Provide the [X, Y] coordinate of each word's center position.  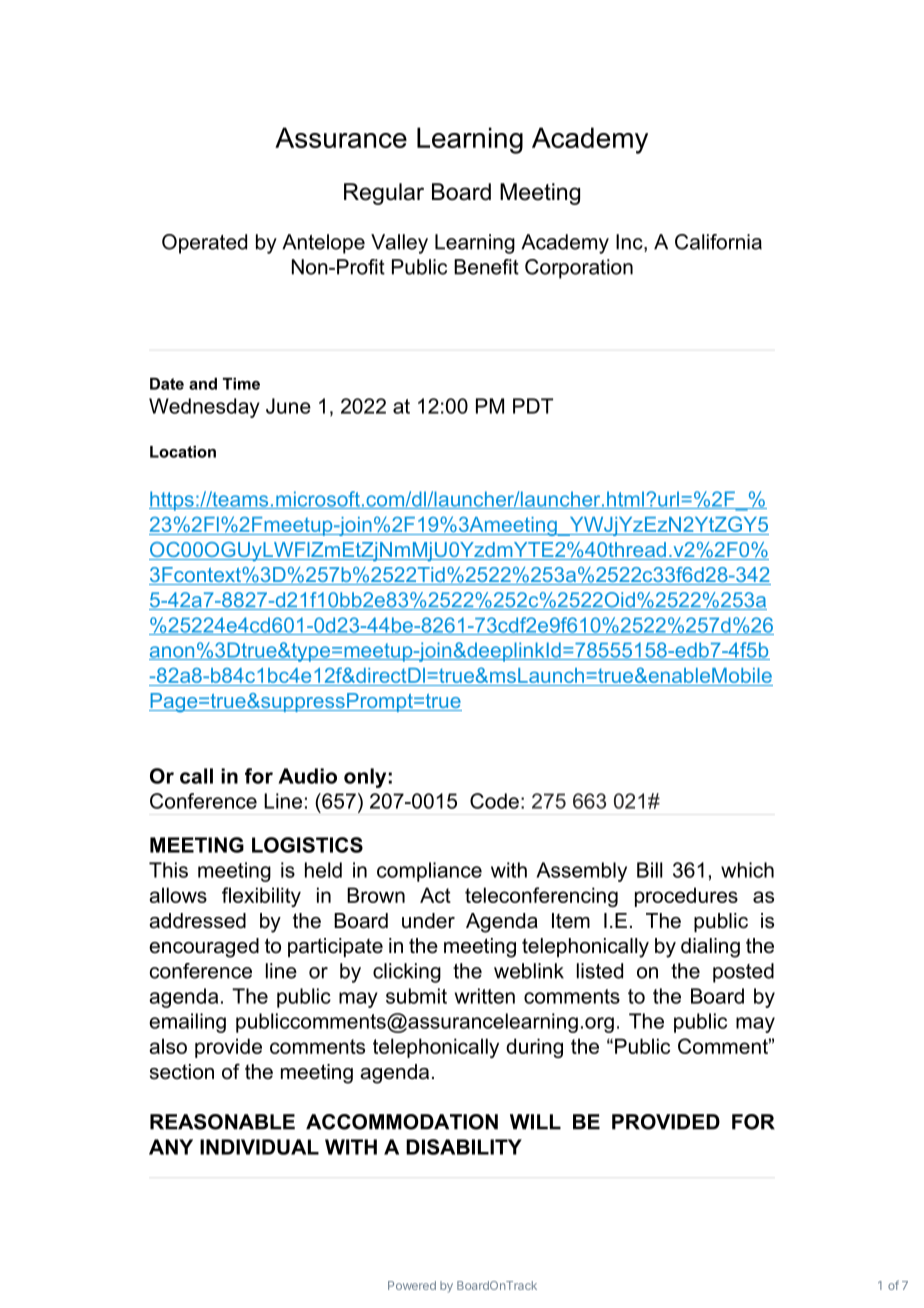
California [718, 242]
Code [494, 801]
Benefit [486, 267]
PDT [533, 406]
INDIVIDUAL [259, 1147]
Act [435, 895]
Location [183, 452]
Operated [204, 244]
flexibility [261, 897]
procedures [686, 897]
